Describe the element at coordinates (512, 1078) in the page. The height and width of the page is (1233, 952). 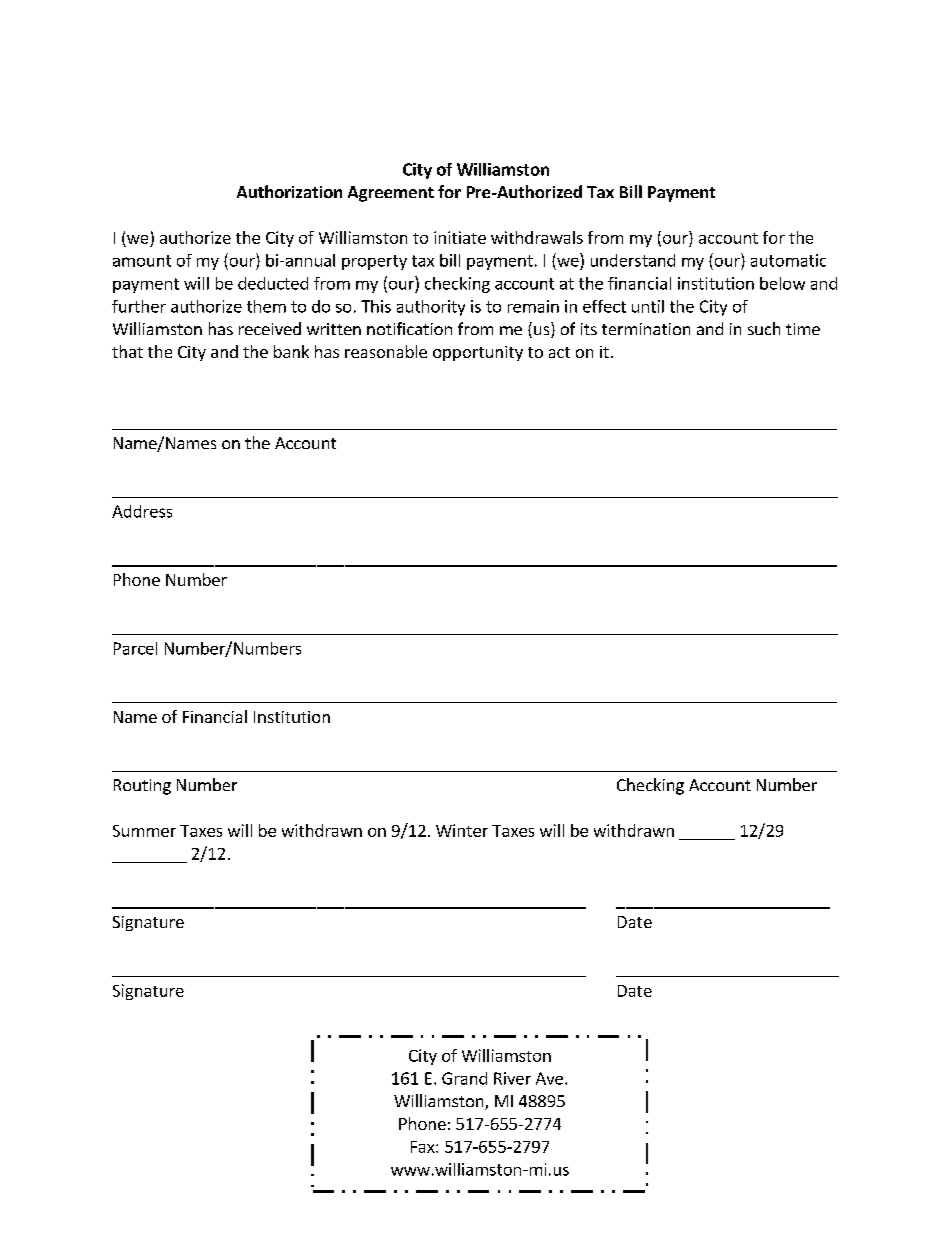
I see `River` at that location.
